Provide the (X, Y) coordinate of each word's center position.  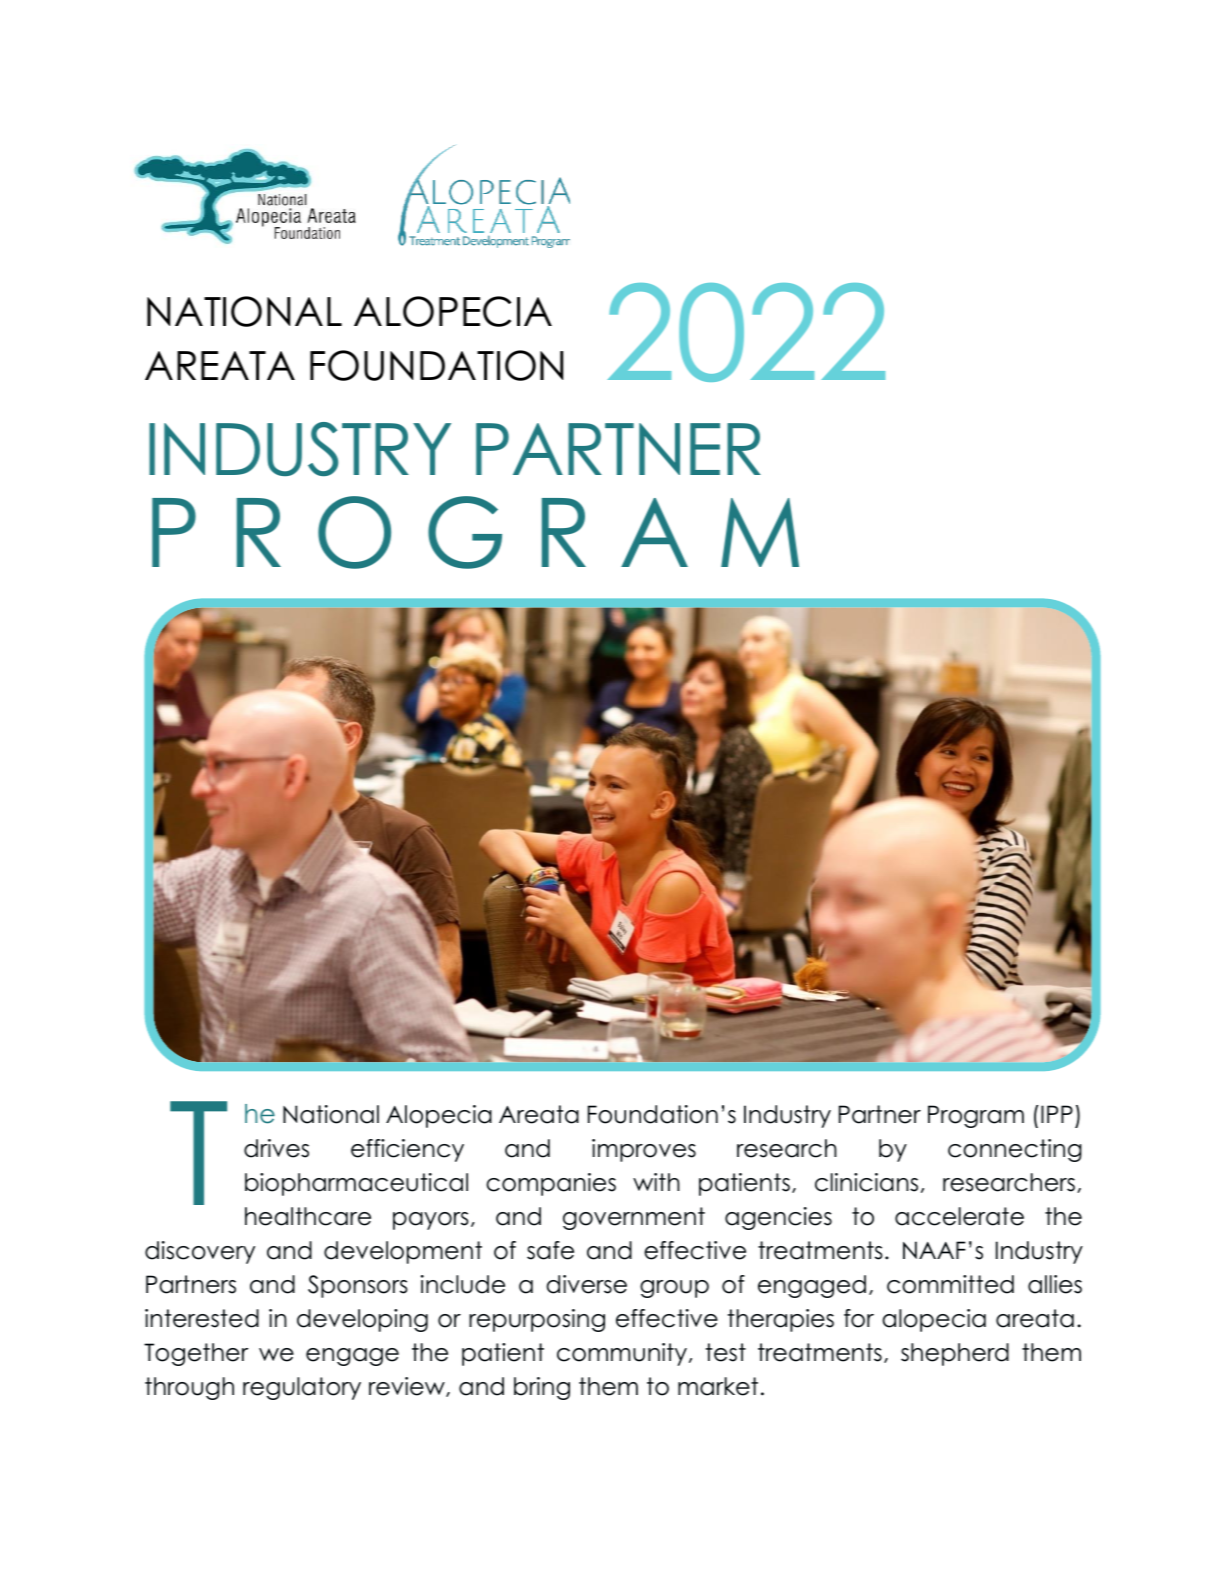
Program (976, 1116)
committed (950, 1284)
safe (550, 1250)
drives (276, 1148)
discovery (200, 1252)
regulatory (302, 1388)
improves (644, 1150)
